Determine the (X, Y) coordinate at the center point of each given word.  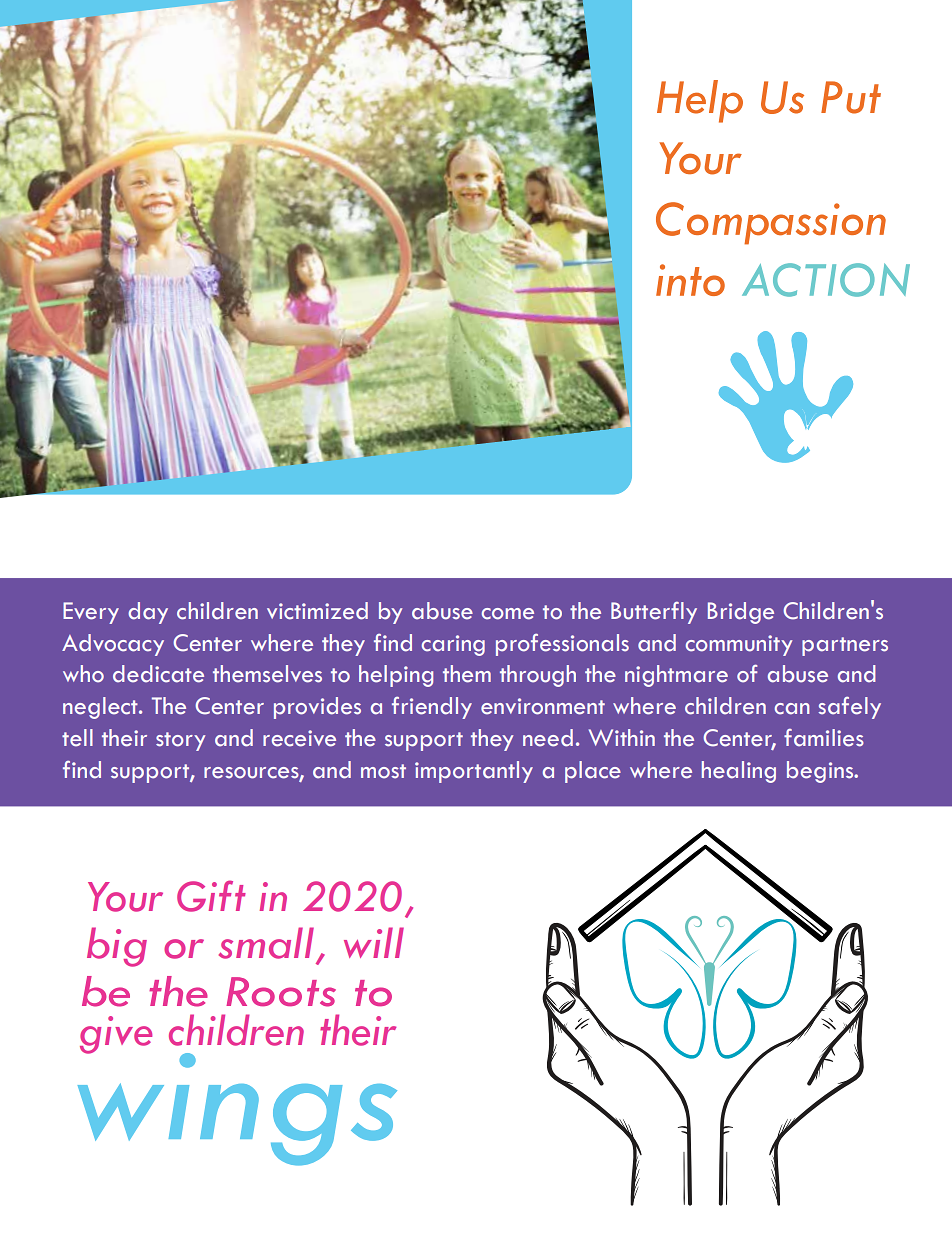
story (180, 741)
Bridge (741, 613)
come (508, 614)
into (690, 280)
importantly (474, 772)
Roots (281, 992)
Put (851, 97)
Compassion (771, 223)
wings (237, 1108)
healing (739, 772)
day (148, 613)
